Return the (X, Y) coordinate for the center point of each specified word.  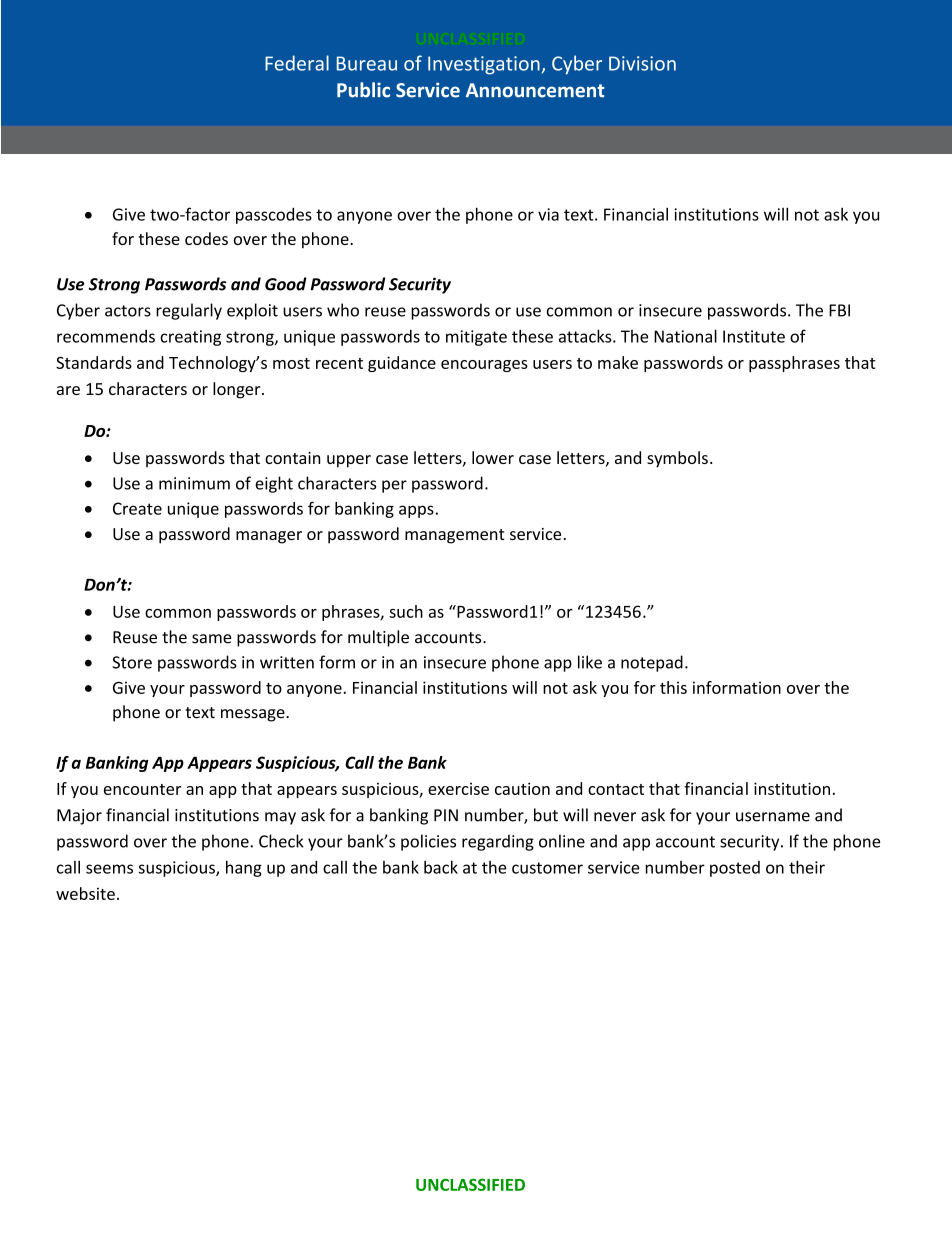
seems (109, 869)
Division (642, 63)
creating (190, 338)
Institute (754, 336)
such (406, 611)
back (441, 867)
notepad (652, 663)
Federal (297, 63)
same (211, 639)
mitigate (476, 338)
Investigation (484, 65)
